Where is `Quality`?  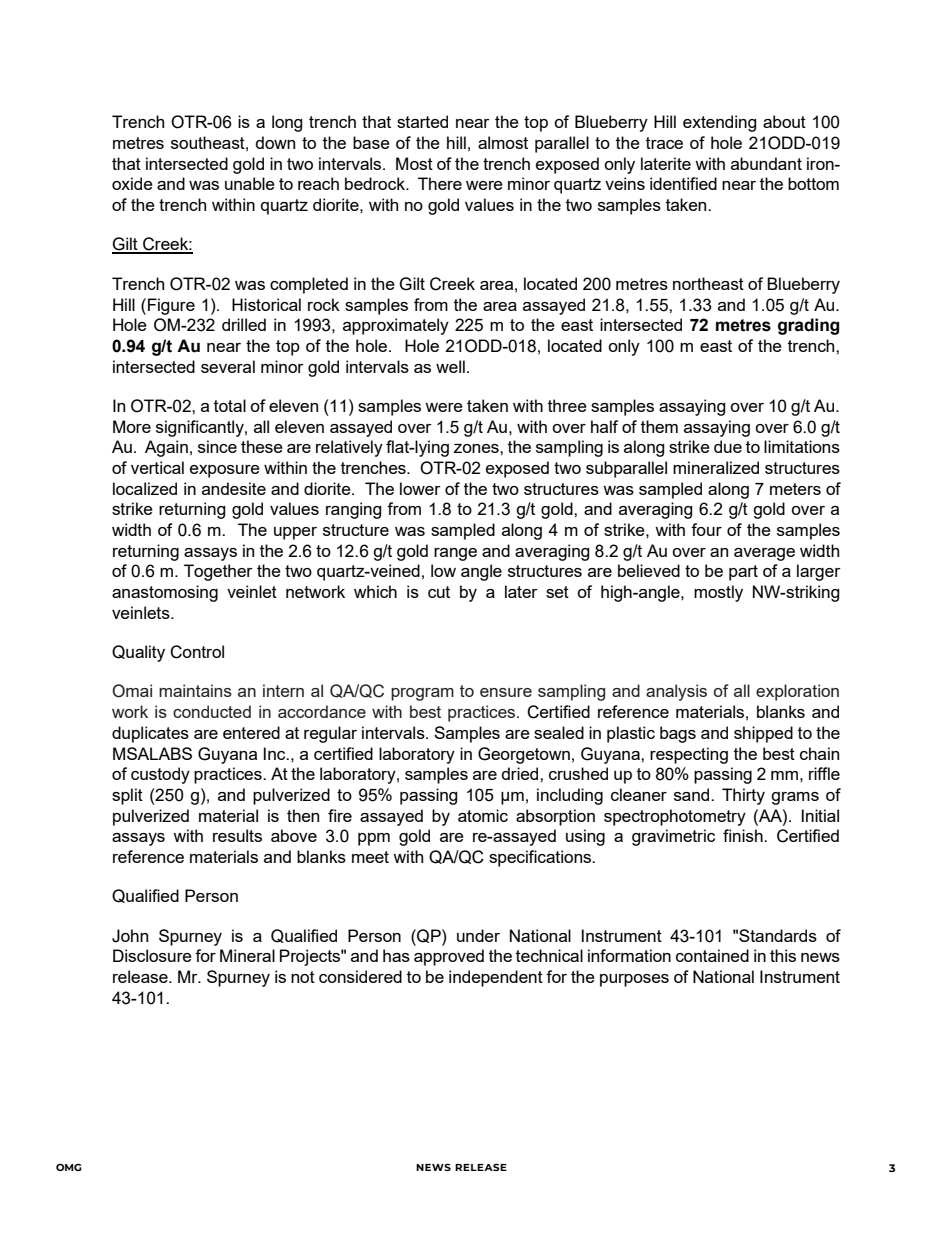 Quality is located at coordinates (138, 653).
